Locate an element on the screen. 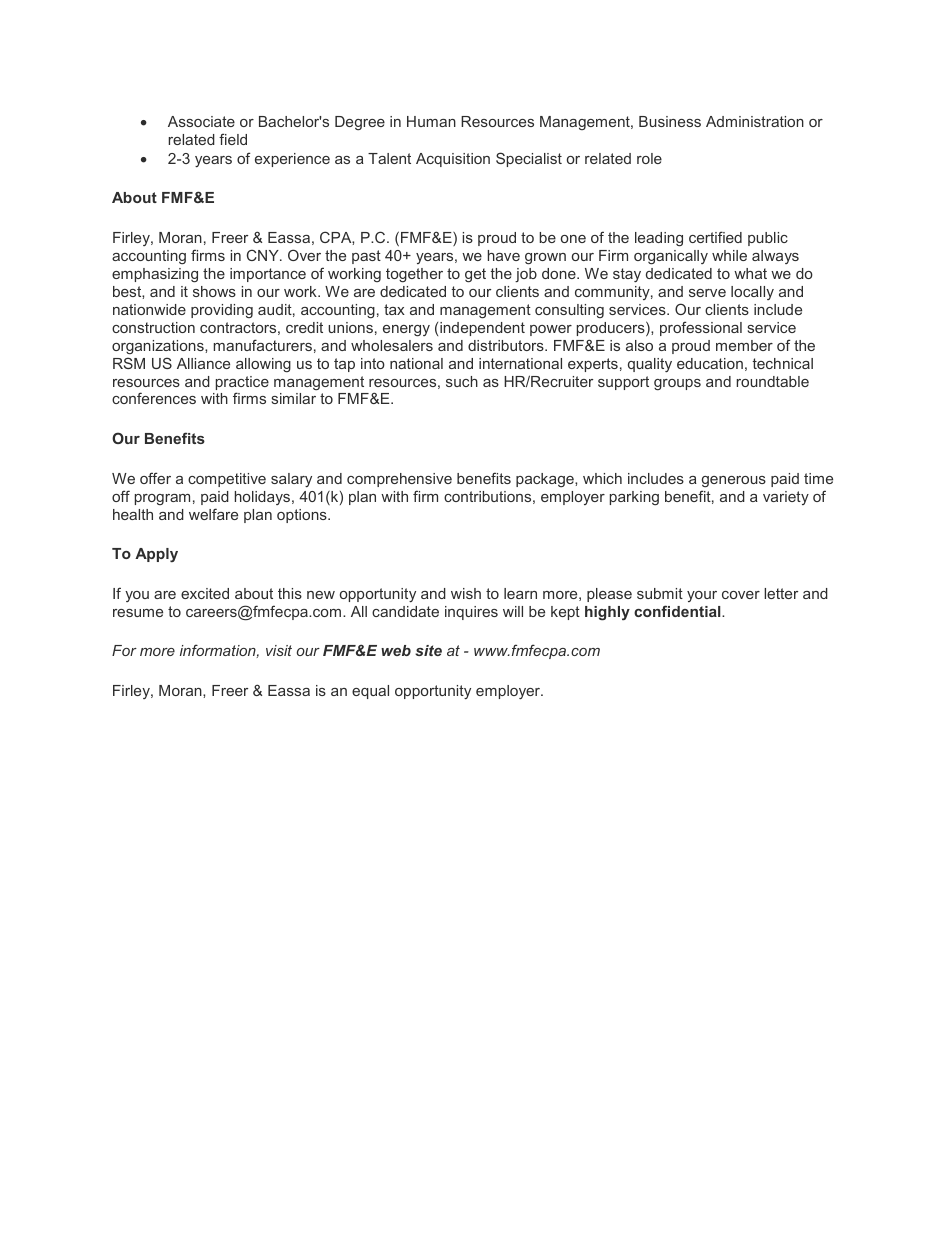 Image resolution: width=952 pixels, height=1233 pixels. field is located at coordinates (233, 139).
